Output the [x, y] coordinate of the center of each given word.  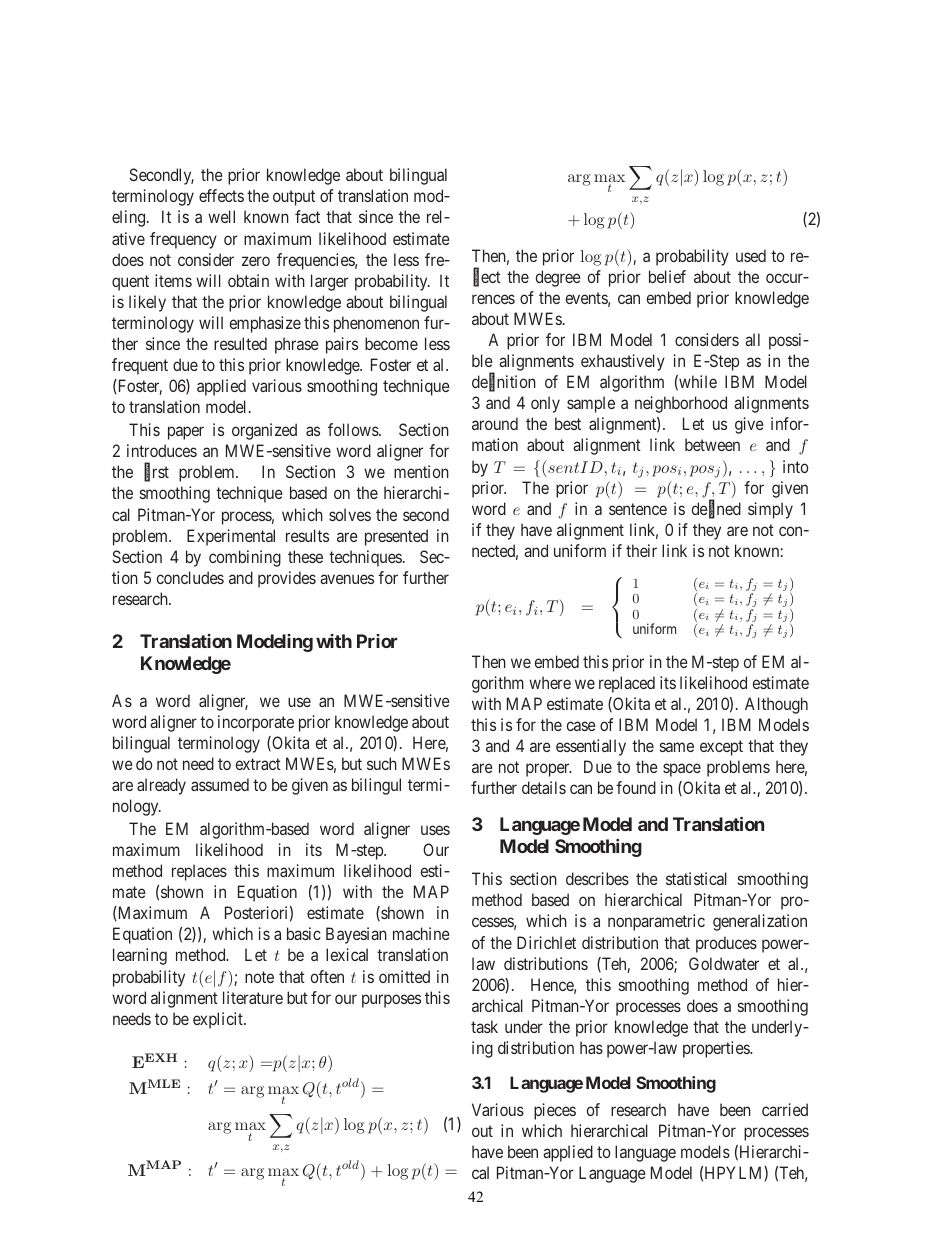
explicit [219, 1020]
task [484, 1026]
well [221, 216]
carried [785, 1109]
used [751, 255]
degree [558, 278]
